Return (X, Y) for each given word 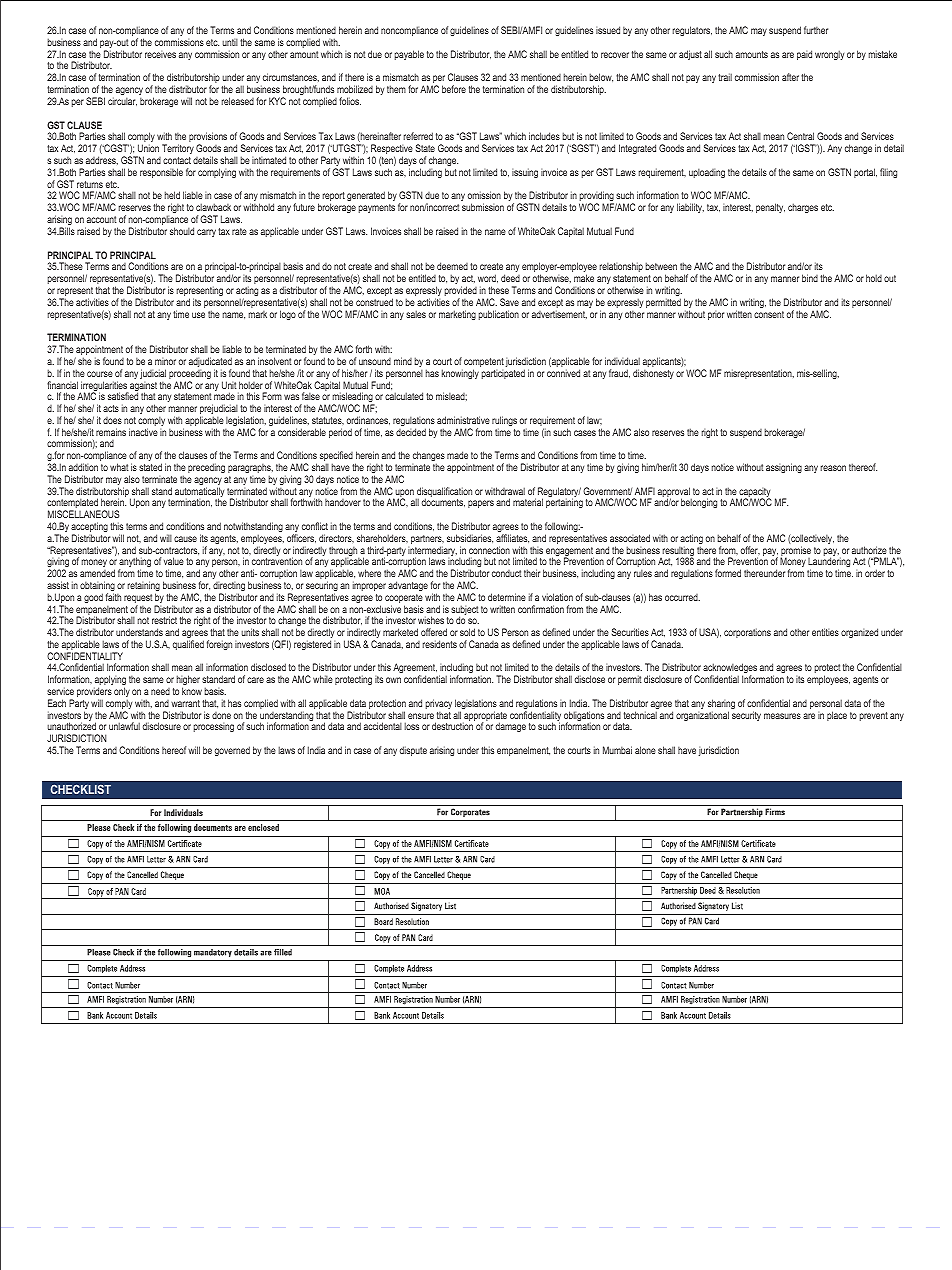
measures (782, 716)
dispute (413, 751)
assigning (784, 468)
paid (804, 55)
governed (232, 751)
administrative (463, 420)
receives (160, 54)
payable (409, 55)
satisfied (123, 396)
